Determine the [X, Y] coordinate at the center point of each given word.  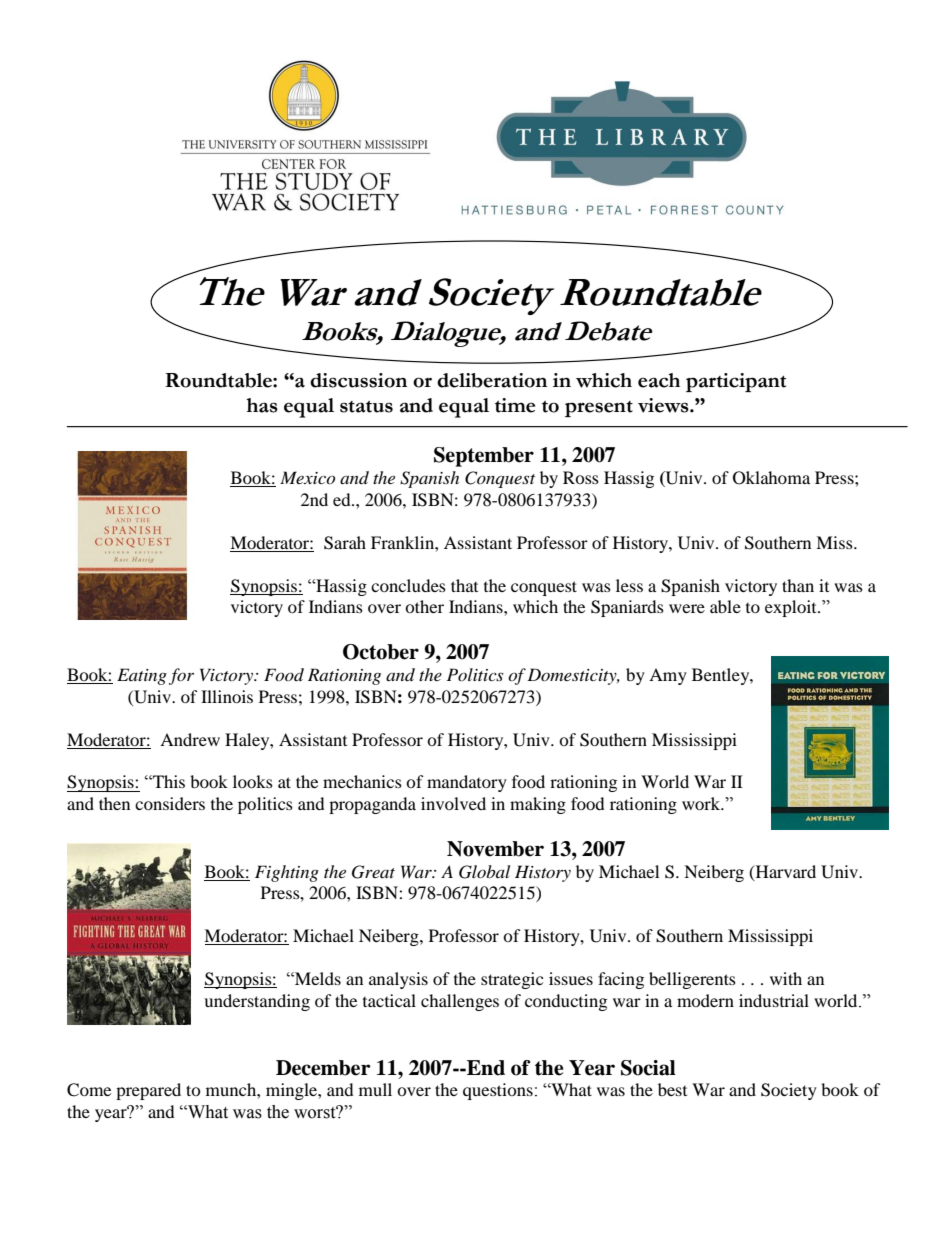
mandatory [467, 783]
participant [736, 382]
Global [484, 872]
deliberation [492, 380]
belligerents [692, 980]
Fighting [287, 873]
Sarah [345, 543]
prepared [148, 1091]
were [687, 608]
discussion [358, 380]
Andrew [190, 739]
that [464, 585]
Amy [668, 676]
